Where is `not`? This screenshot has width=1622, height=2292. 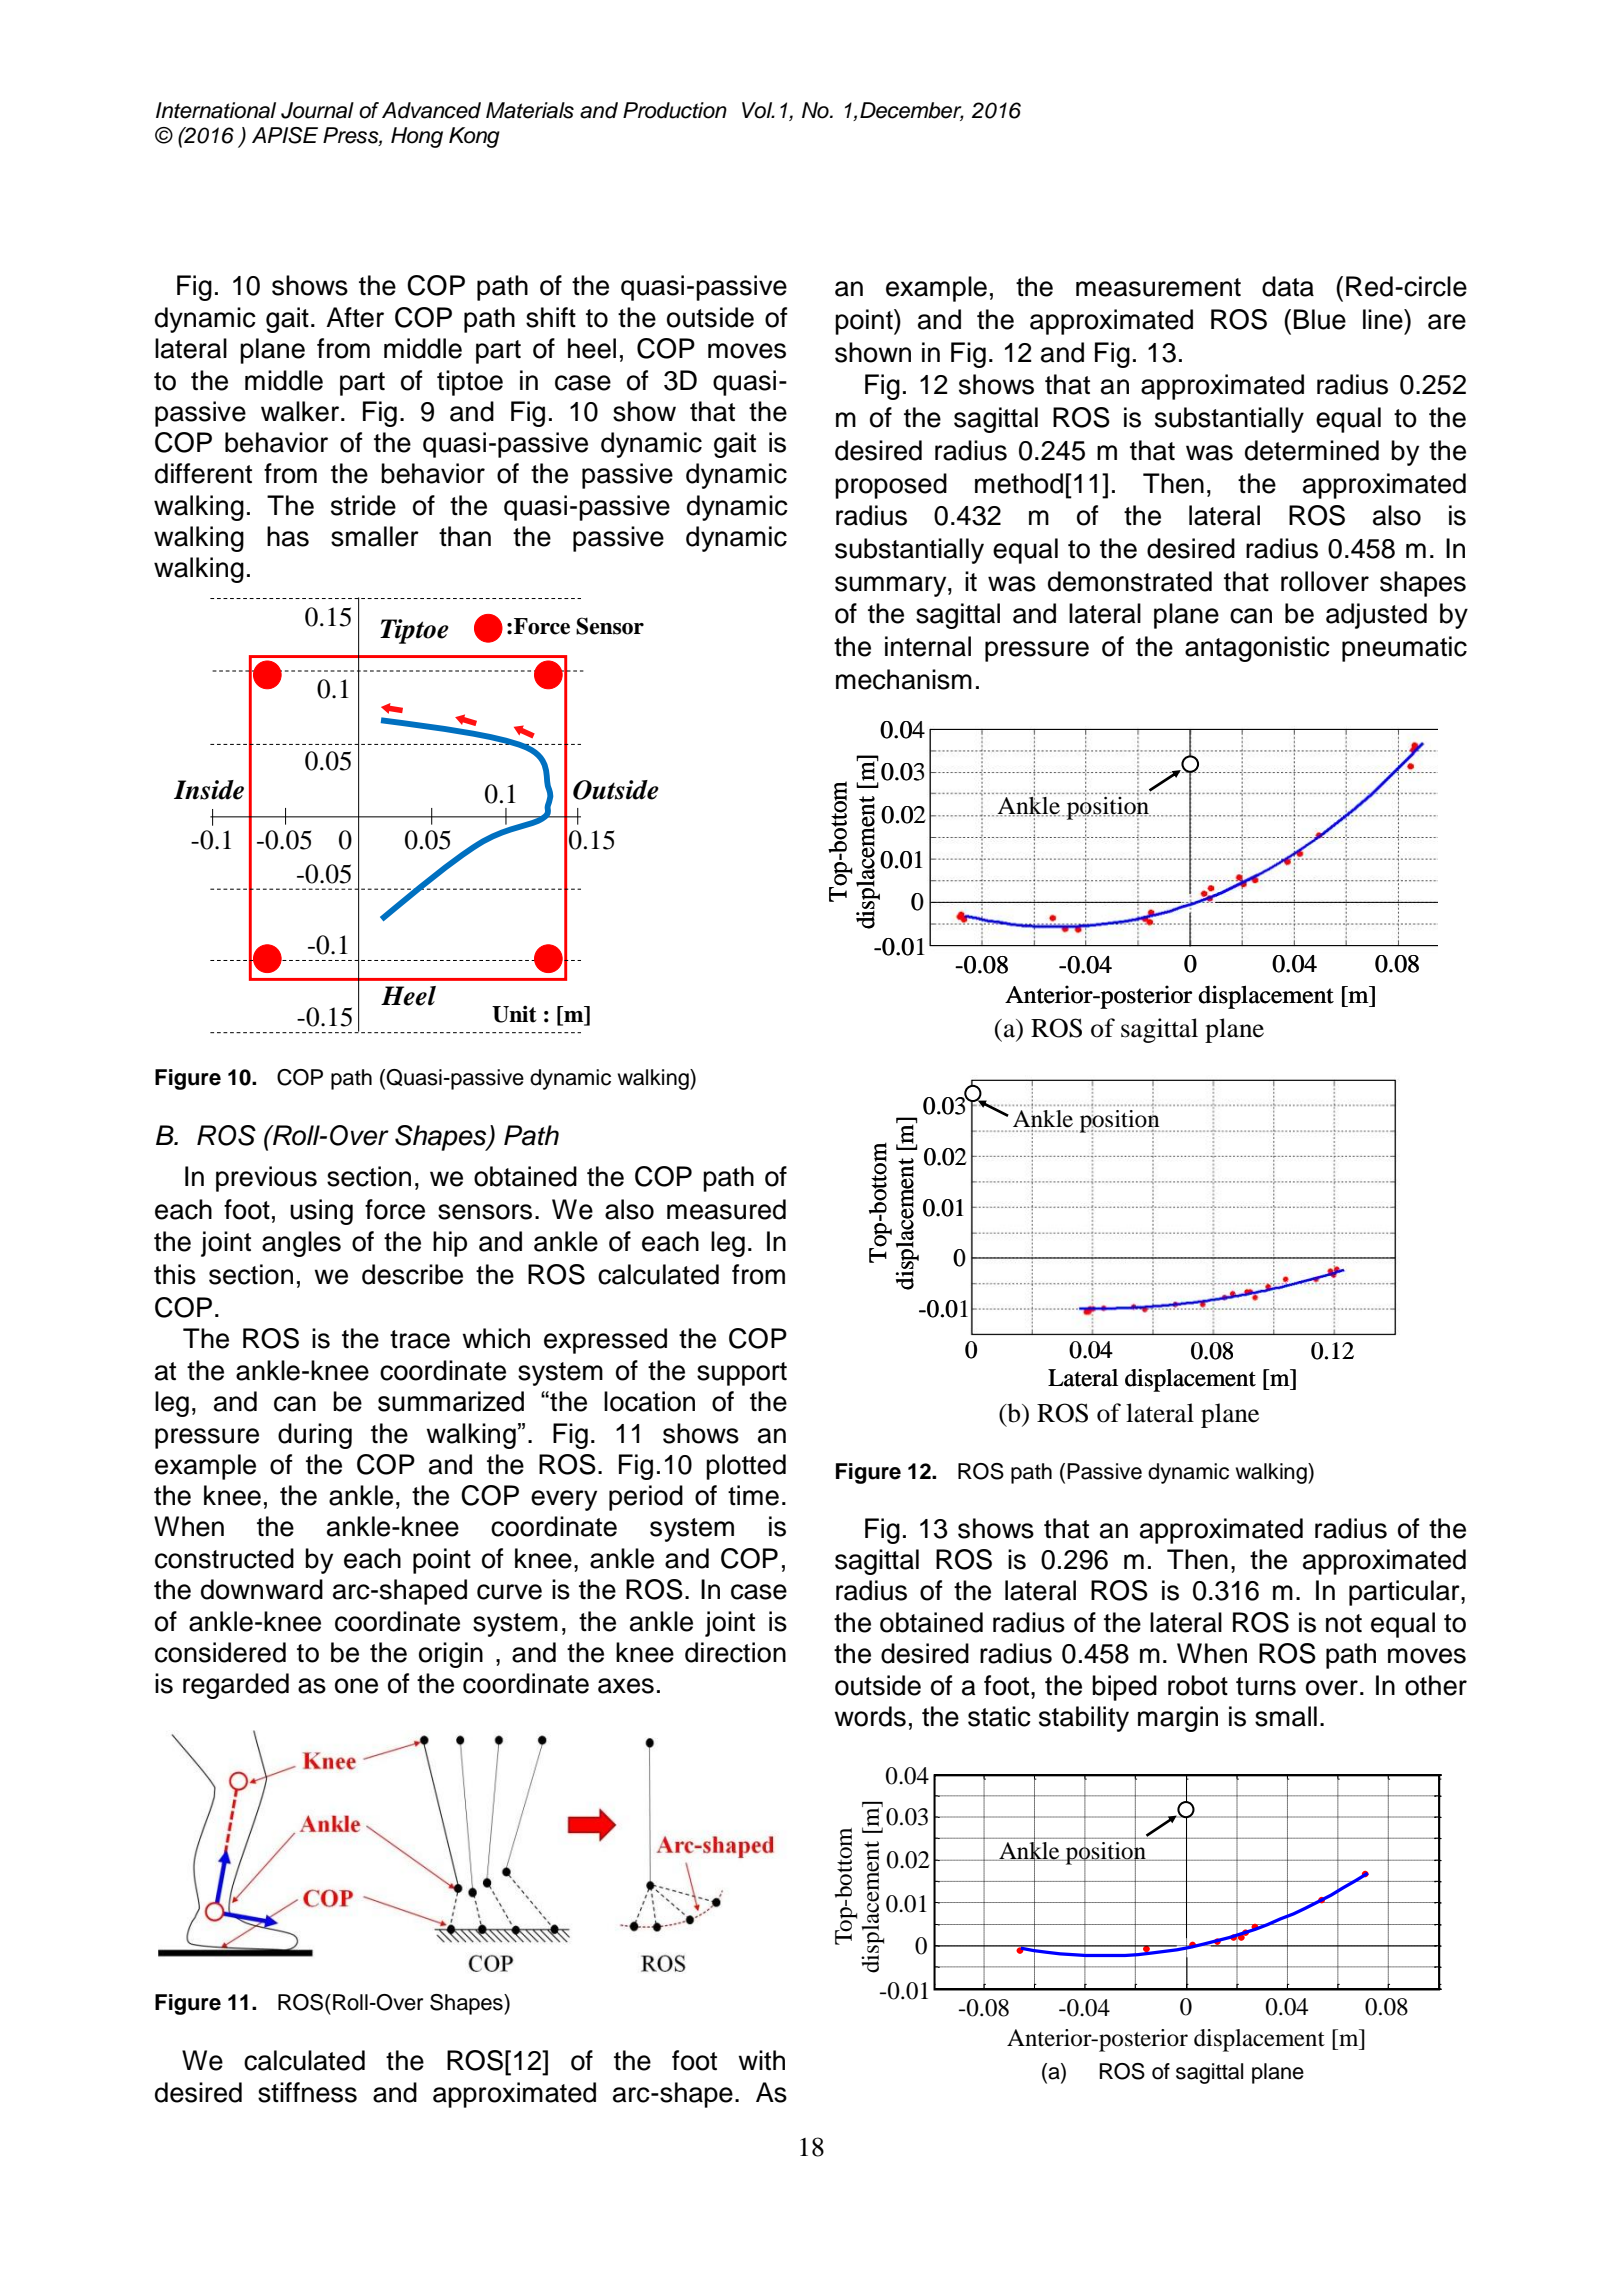 not is located at coordinates (1344, 1623).
